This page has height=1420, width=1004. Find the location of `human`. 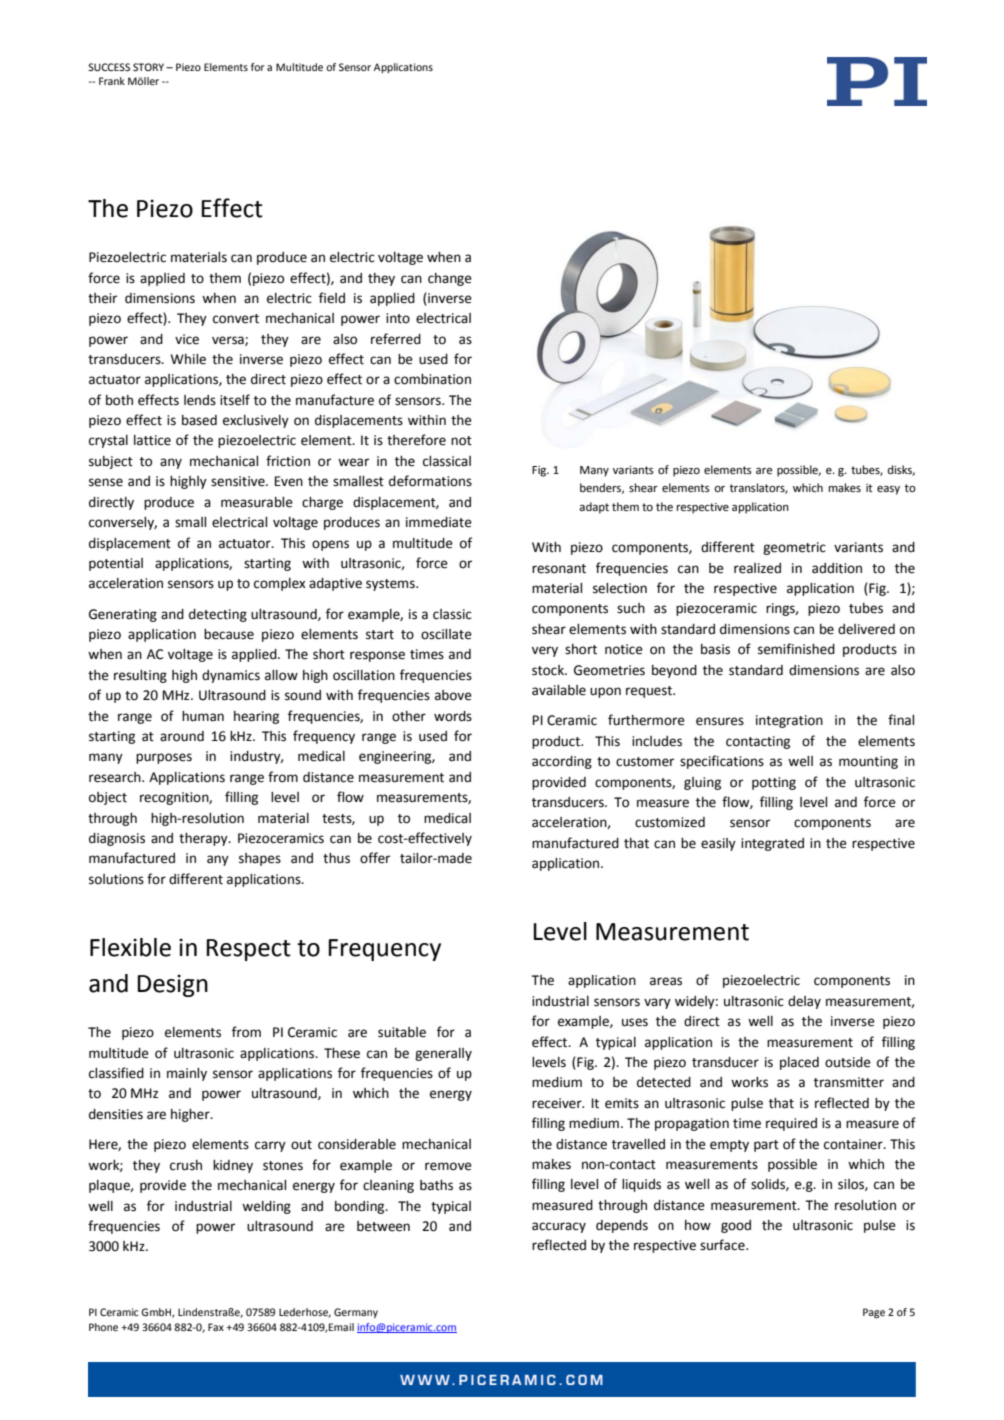

human is located at coordinates (203, 716).
